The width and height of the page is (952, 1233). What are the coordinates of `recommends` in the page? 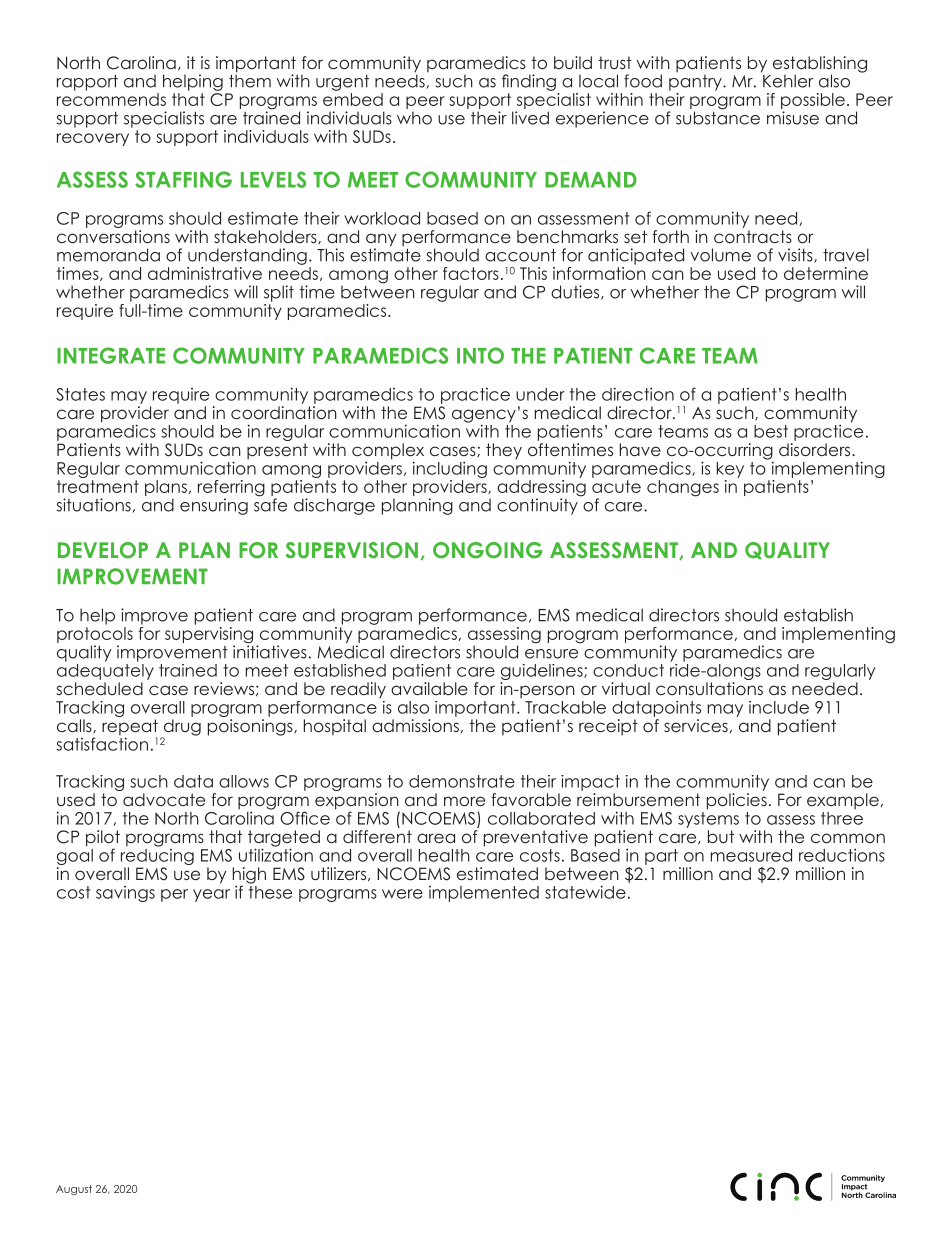 It's located at (111, 99).
